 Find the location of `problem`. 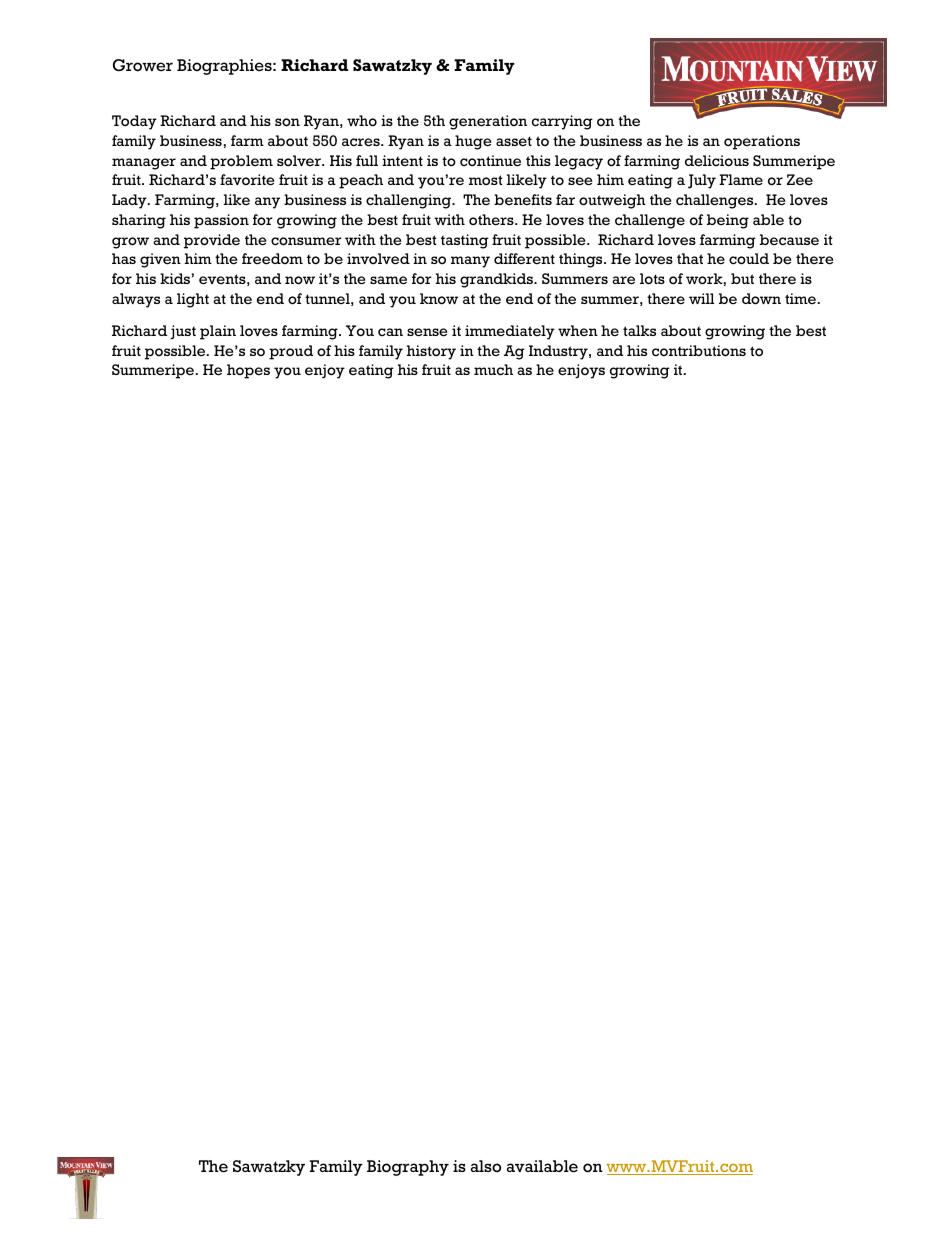

problem is located at coordinates (241, 162).
